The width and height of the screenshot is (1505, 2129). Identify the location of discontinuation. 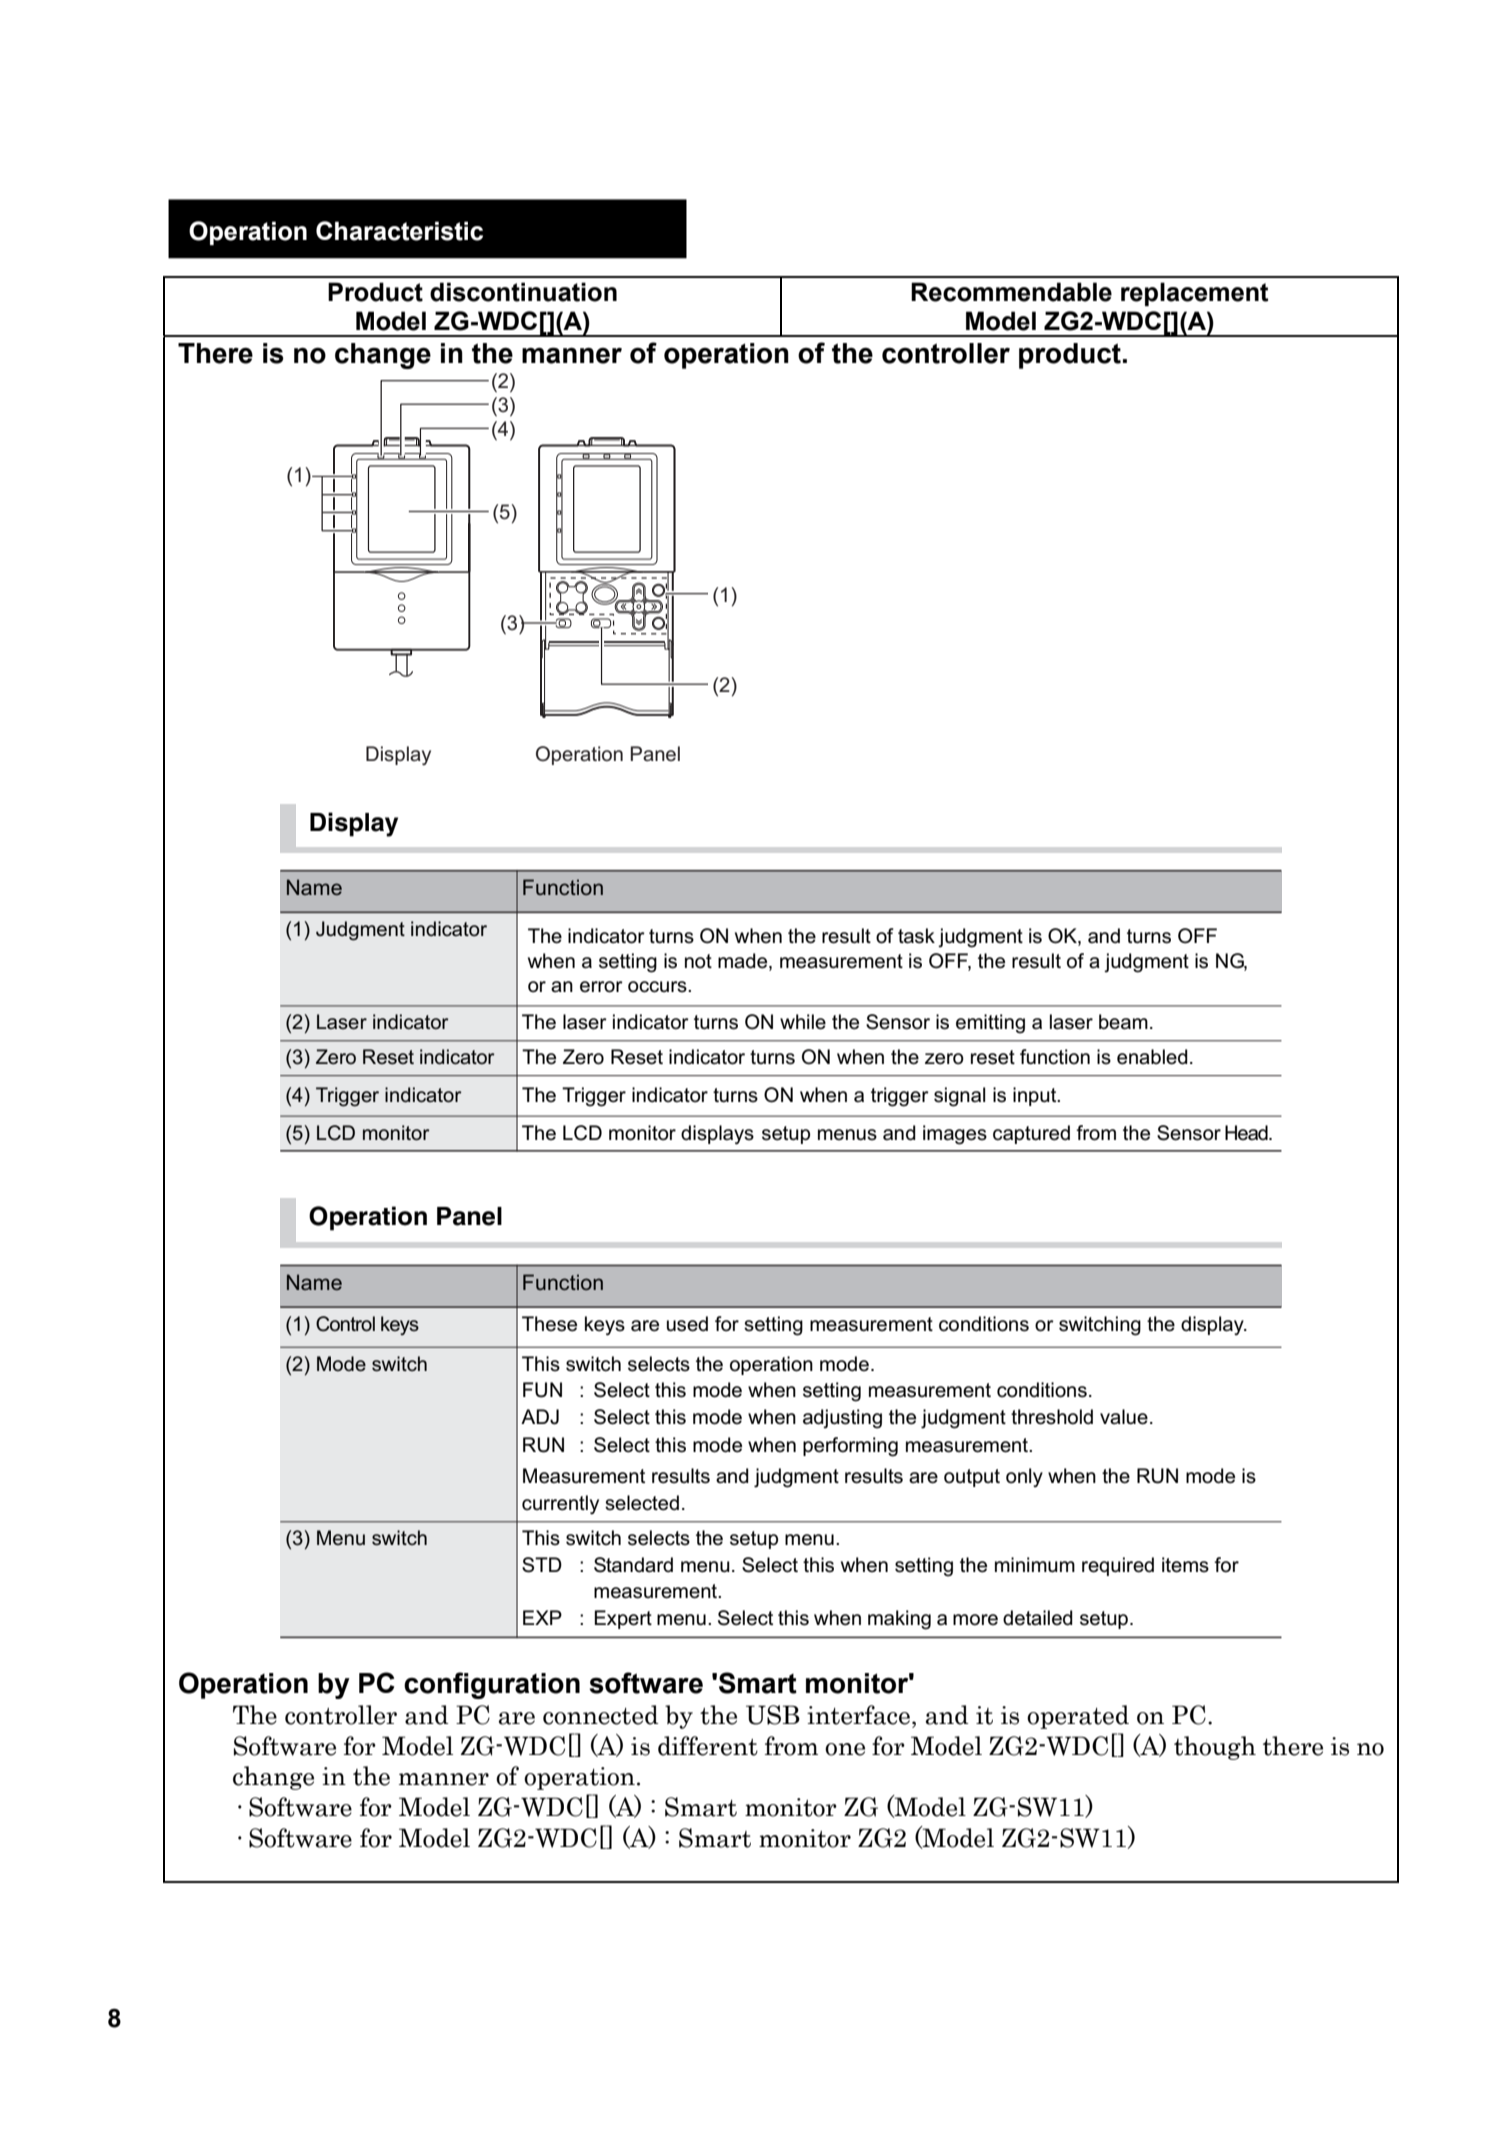
(523, 292).
